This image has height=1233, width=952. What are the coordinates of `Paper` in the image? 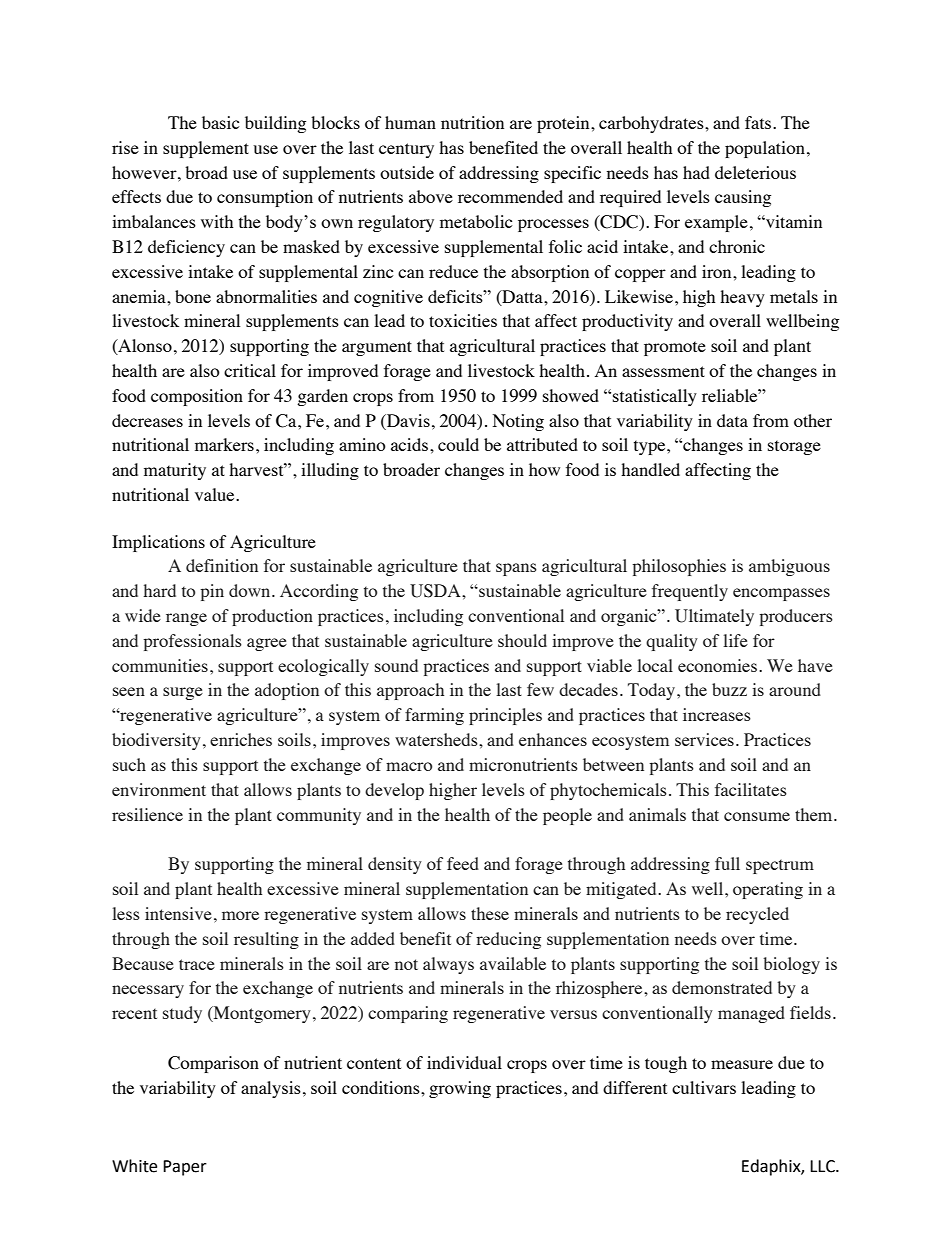 It's located at (185, 1168).
